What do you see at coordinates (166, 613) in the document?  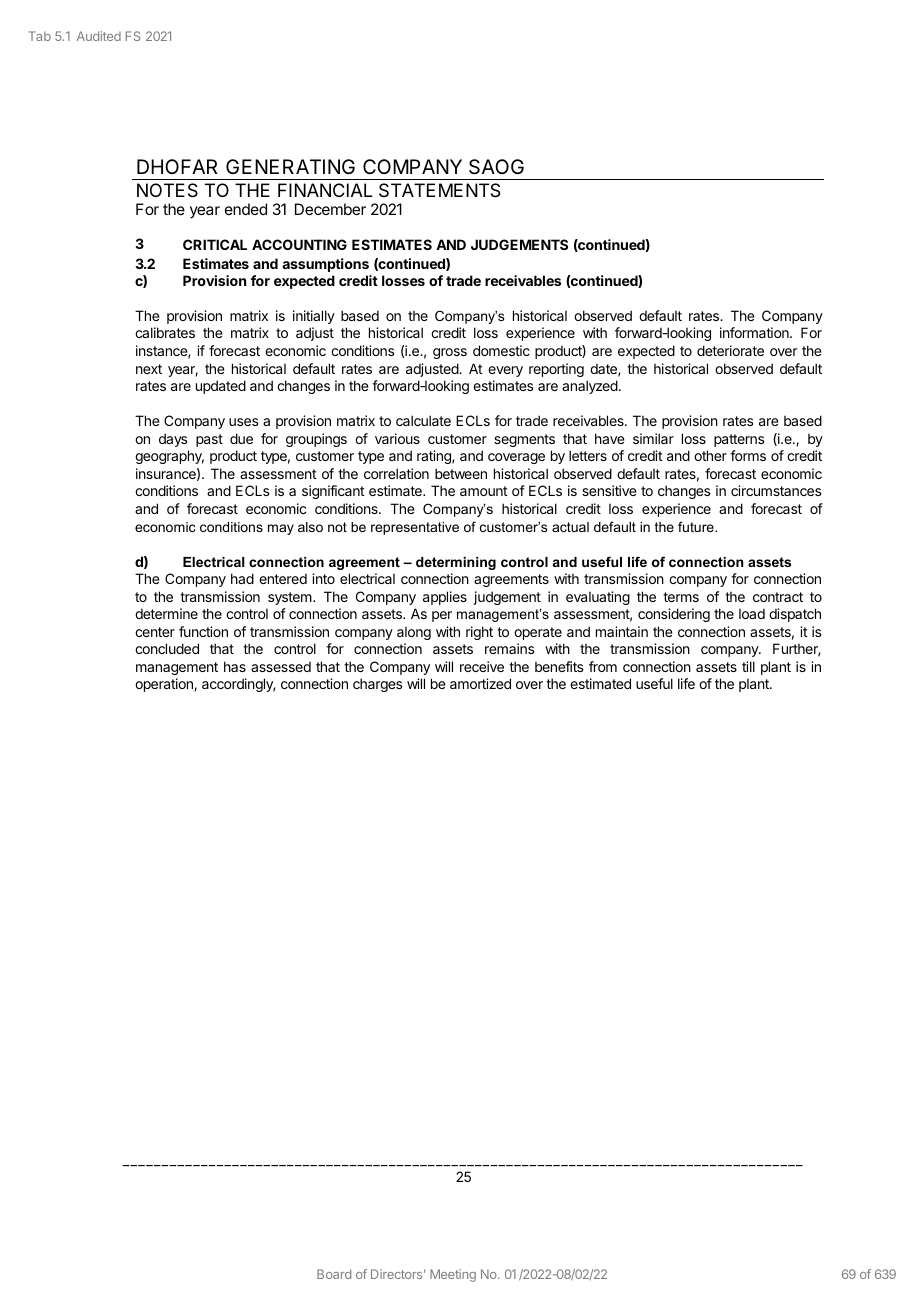 I see `determine` at bounding box center [166, 613].
